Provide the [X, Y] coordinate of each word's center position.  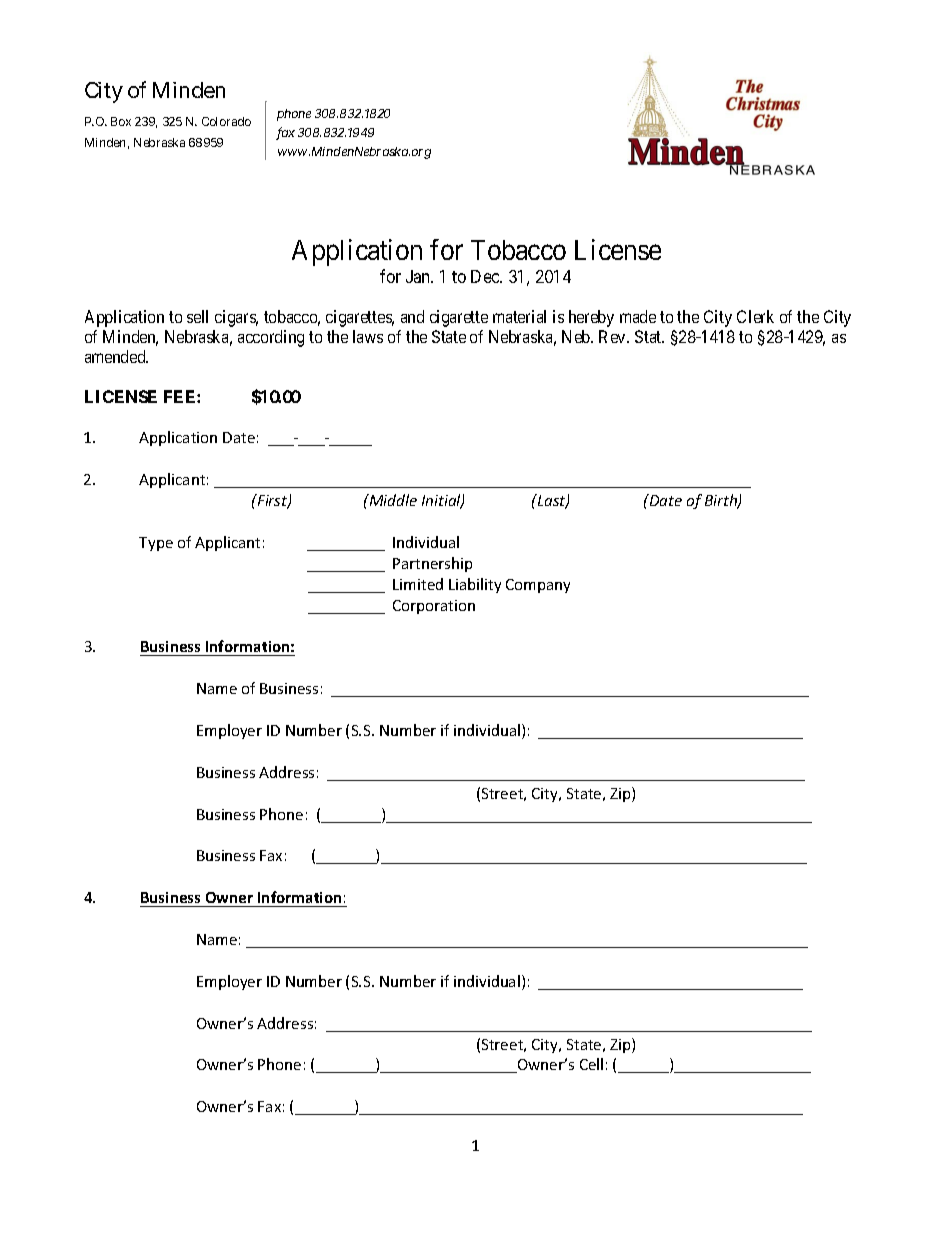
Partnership [432, 564]
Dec [486, 276]
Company [538, 586]
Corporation [434, 607]
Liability [475, 585]
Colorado [226, 121]
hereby [591, 318]
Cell [591, 1064]
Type [156, 544]
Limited [418, 584]
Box [121, 121]
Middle [392, 500]
